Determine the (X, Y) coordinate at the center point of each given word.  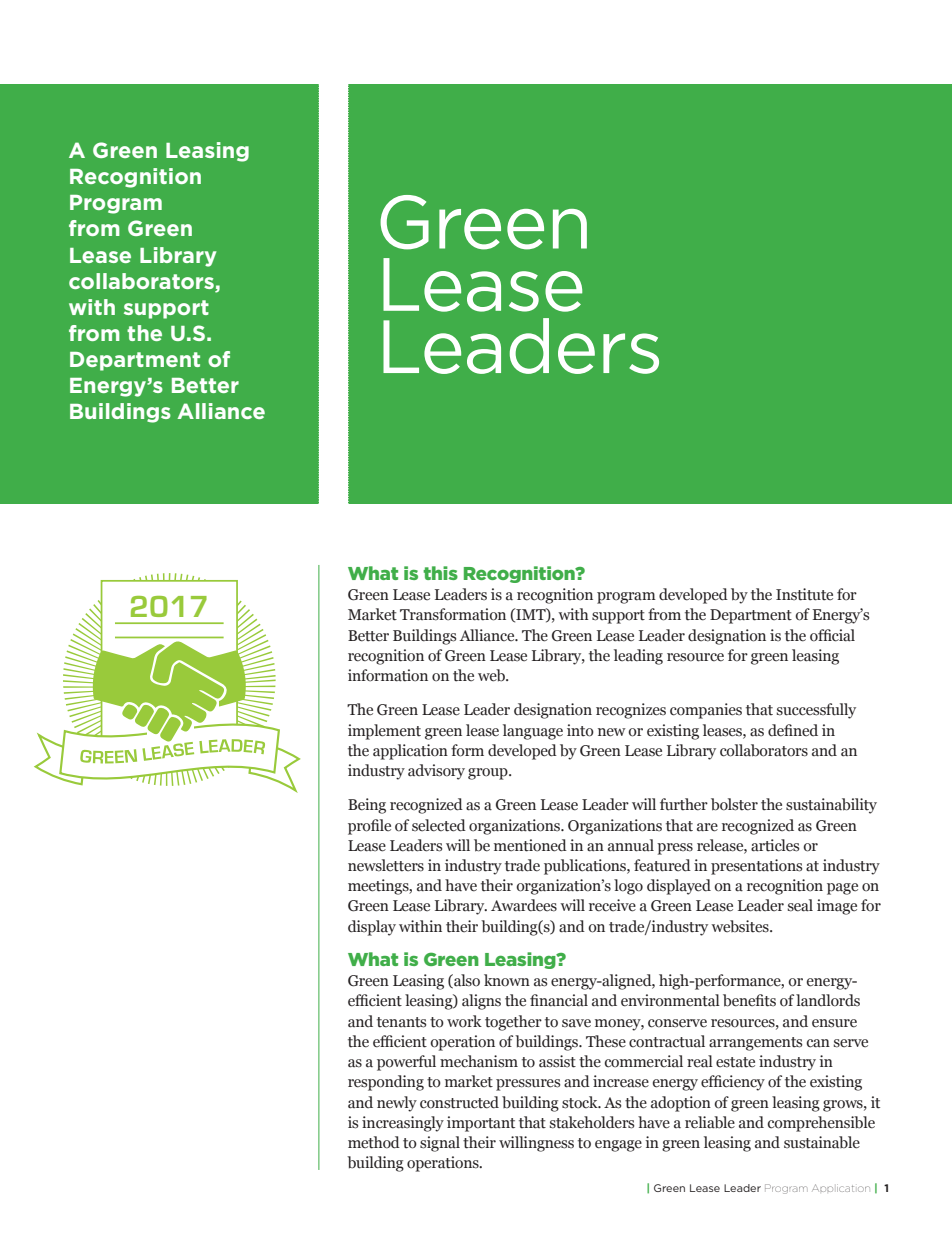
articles (775, 845)
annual (631, 845)
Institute (804, 594)
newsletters (386, 865)
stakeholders (592, 1122)
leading (638, 657)
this (440, 573)
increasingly (403, 1124)
